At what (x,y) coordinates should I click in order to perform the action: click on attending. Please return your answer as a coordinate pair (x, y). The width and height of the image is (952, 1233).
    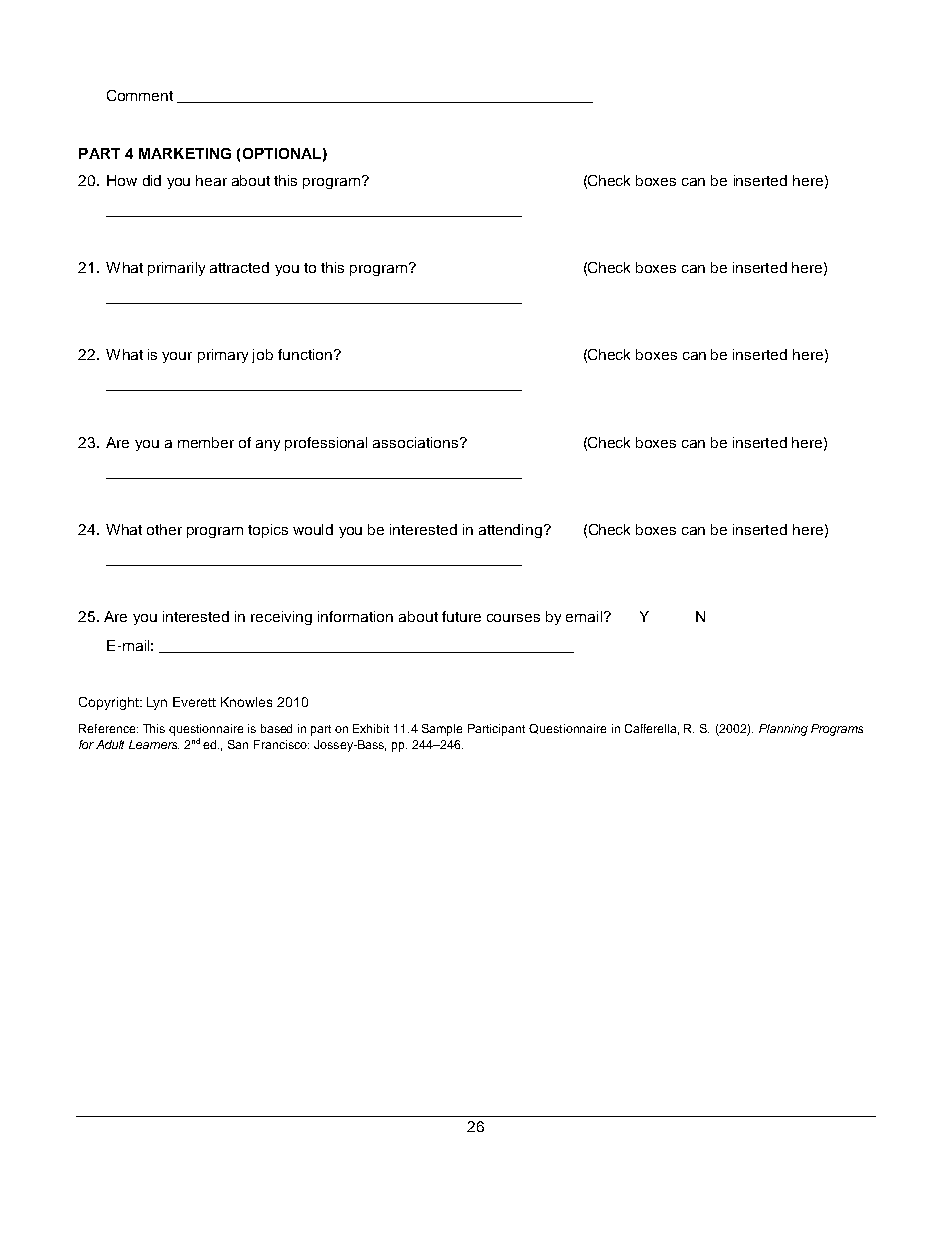
    Looking at the image, I should click on (510, 531).
